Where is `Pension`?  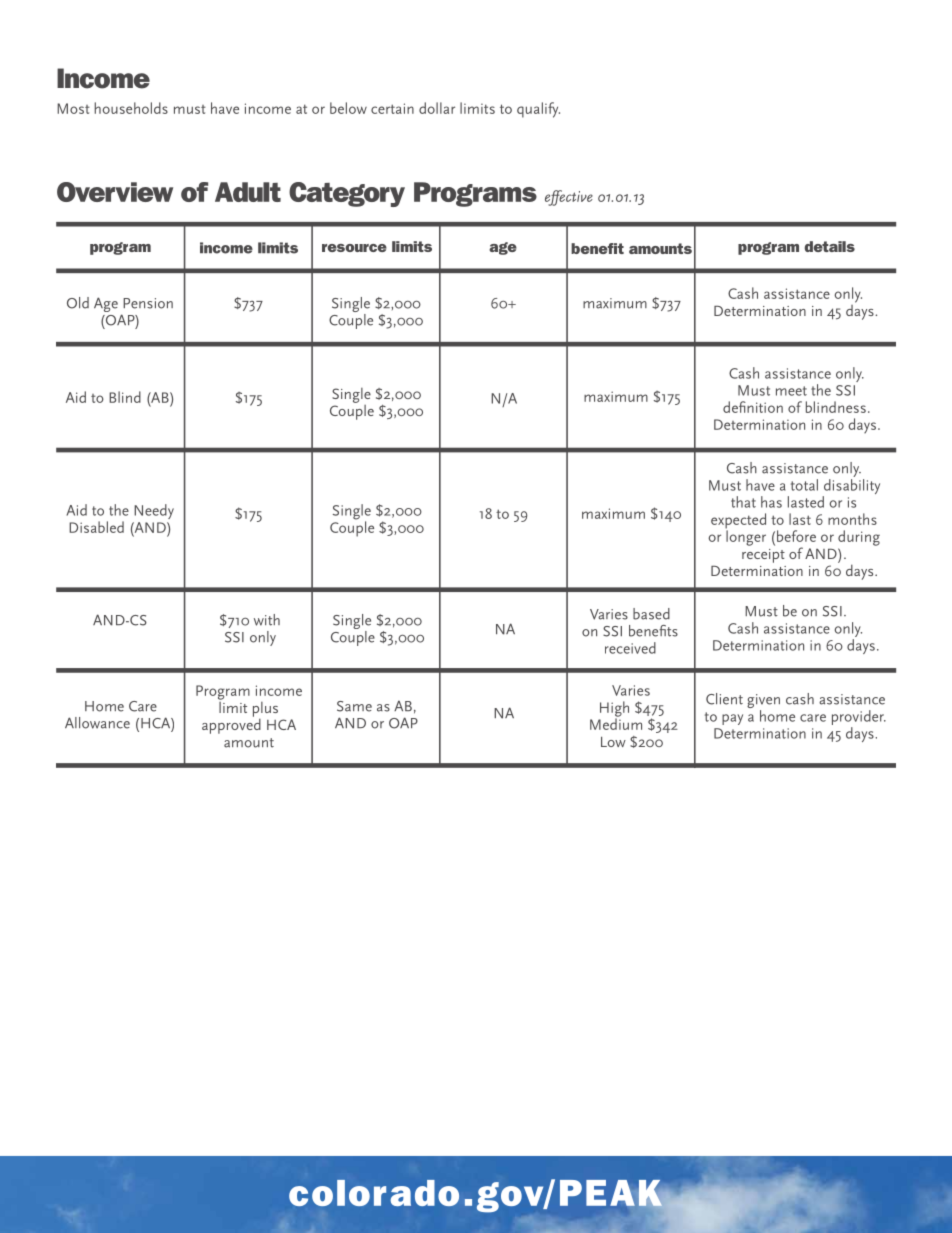 Pension is located at coordinates (148, 303).
